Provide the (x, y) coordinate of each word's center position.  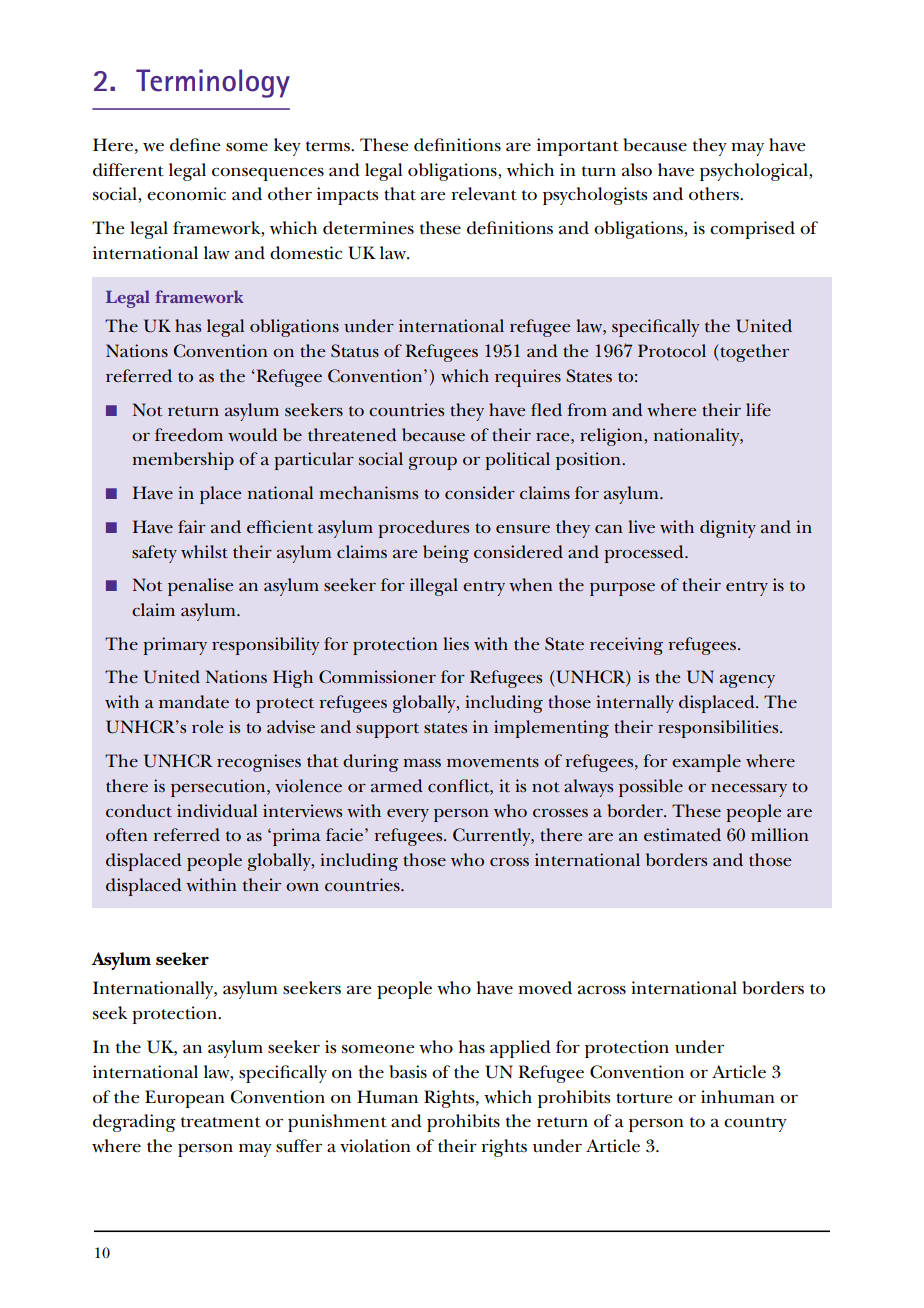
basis (408, 1072)
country (755, 1124)
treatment (221, 1122)
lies (456, 644)
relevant (484, 194)
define (195, 145)
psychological (755, 172)
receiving (626, 646)
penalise (201, 587)
